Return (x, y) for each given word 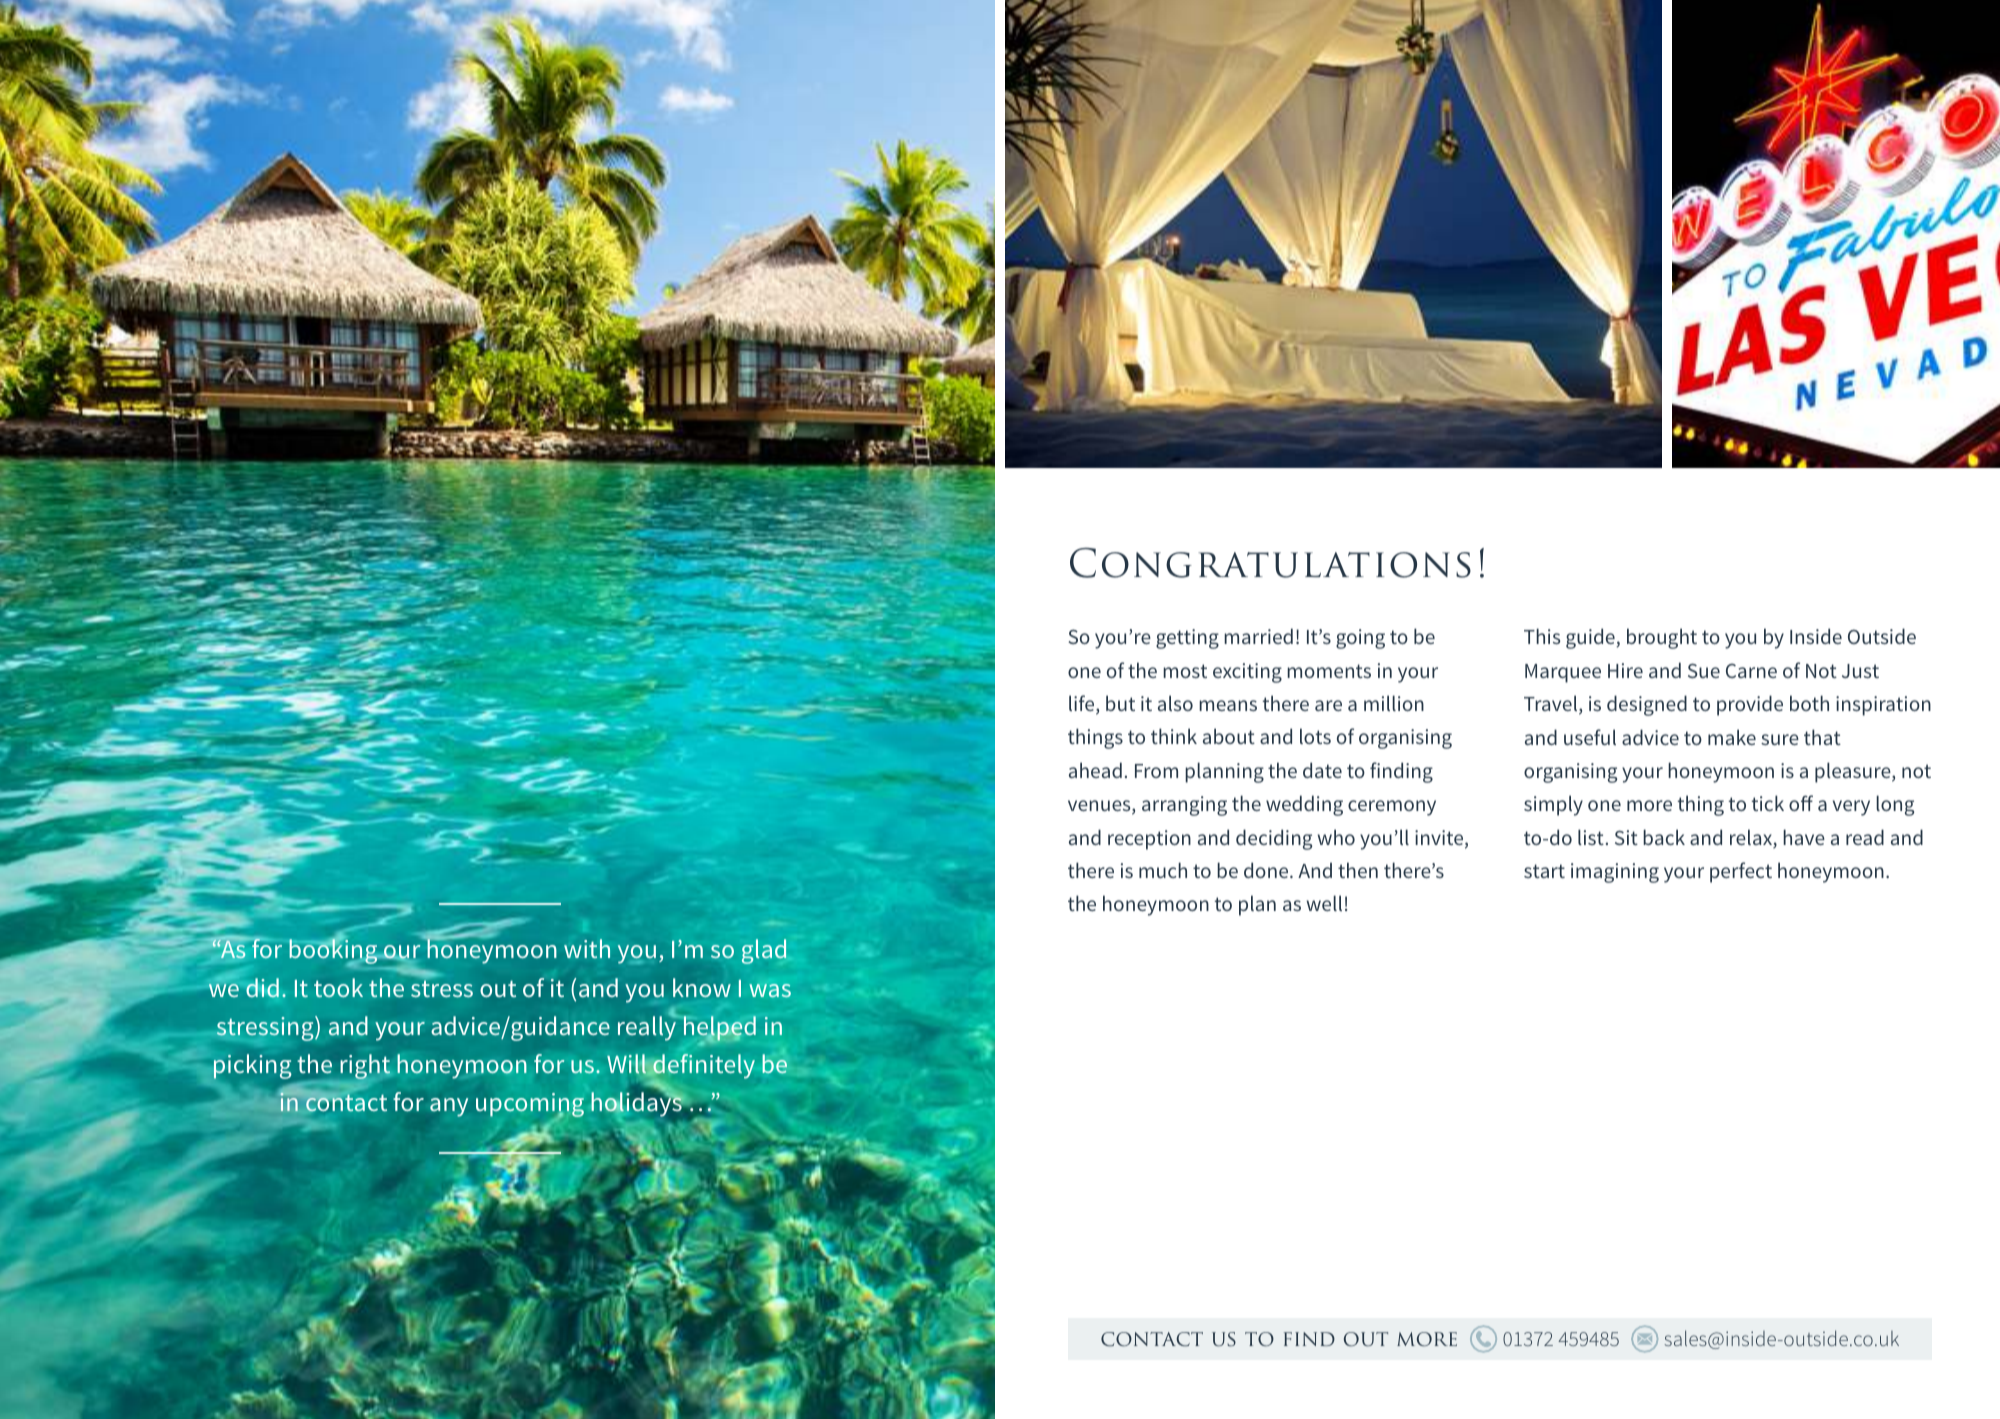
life (1083, 704)
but (1120, 703)
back (1664, 837)
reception (1149, 840)
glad (764, 951)
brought (1662, 638)
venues (1100, 807)
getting (1187, 639)
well (1324, 903)
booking (334, 952)
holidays (637, 1103)
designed (1647, 705)
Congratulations (1270, 563)
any (449, 1107)
